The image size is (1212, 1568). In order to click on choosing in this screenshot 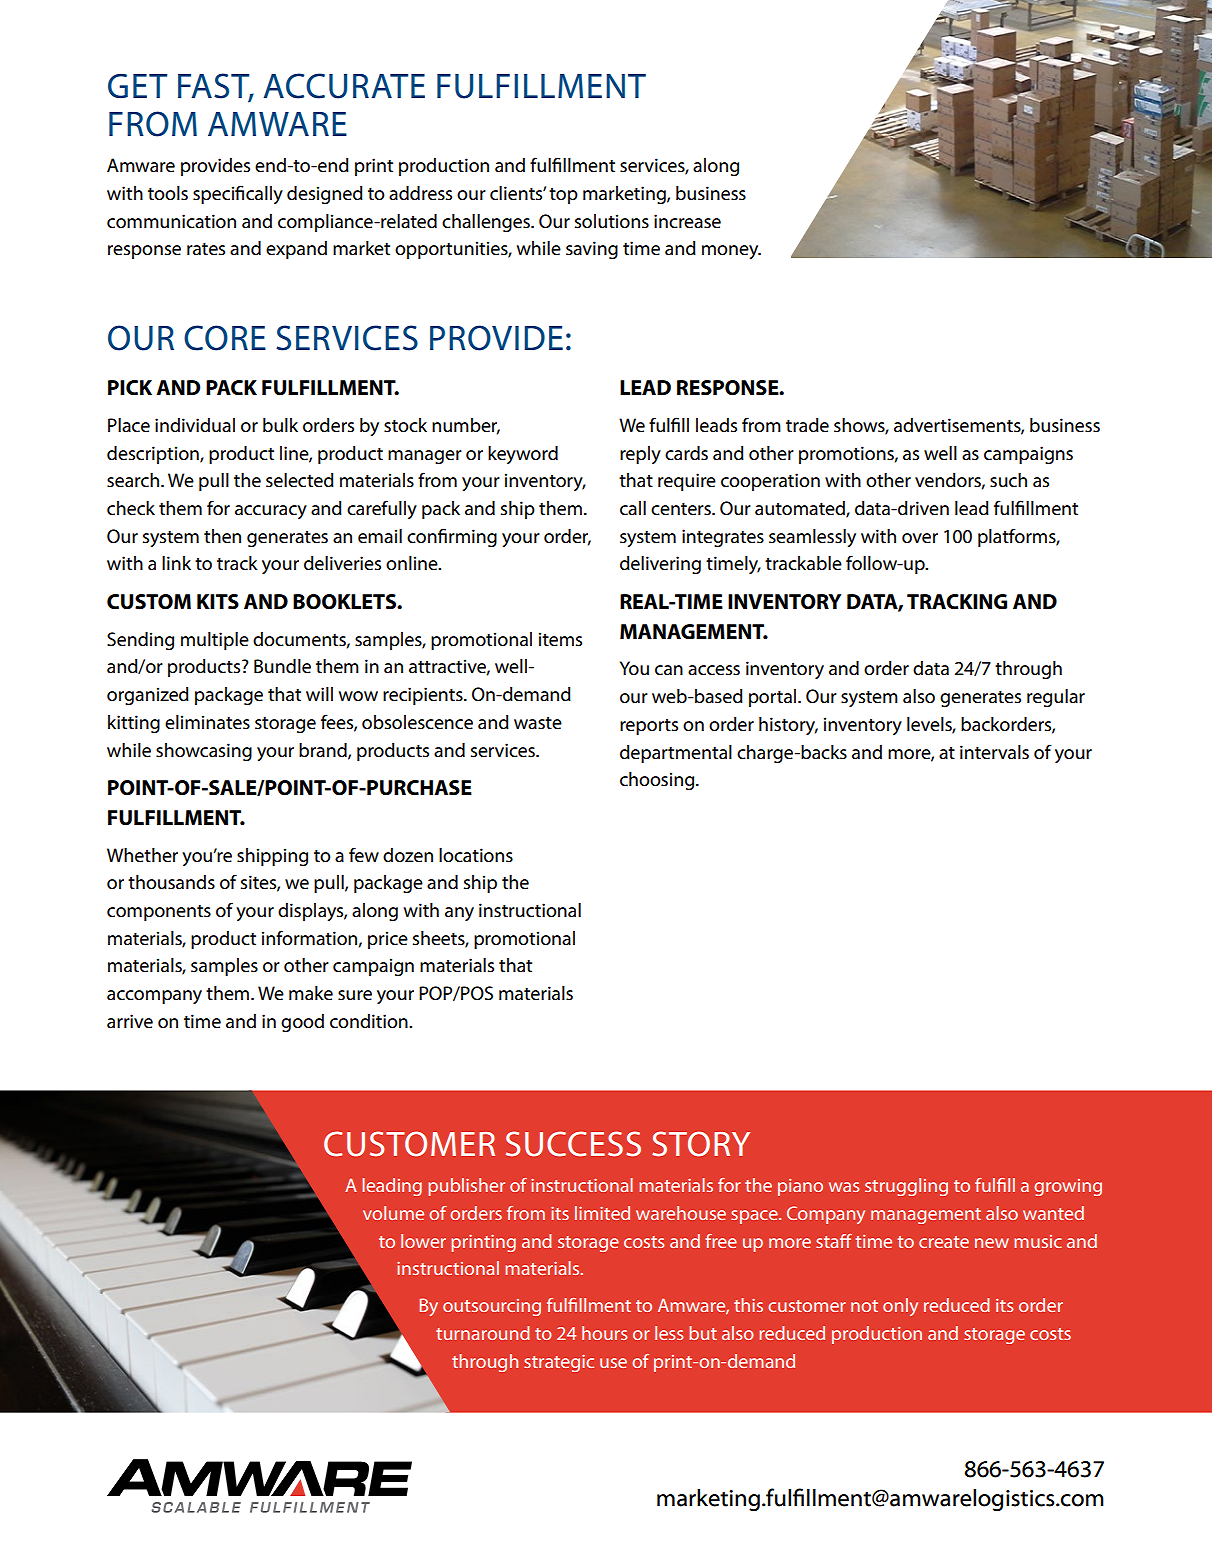, I will do `click(658, 781)`.
